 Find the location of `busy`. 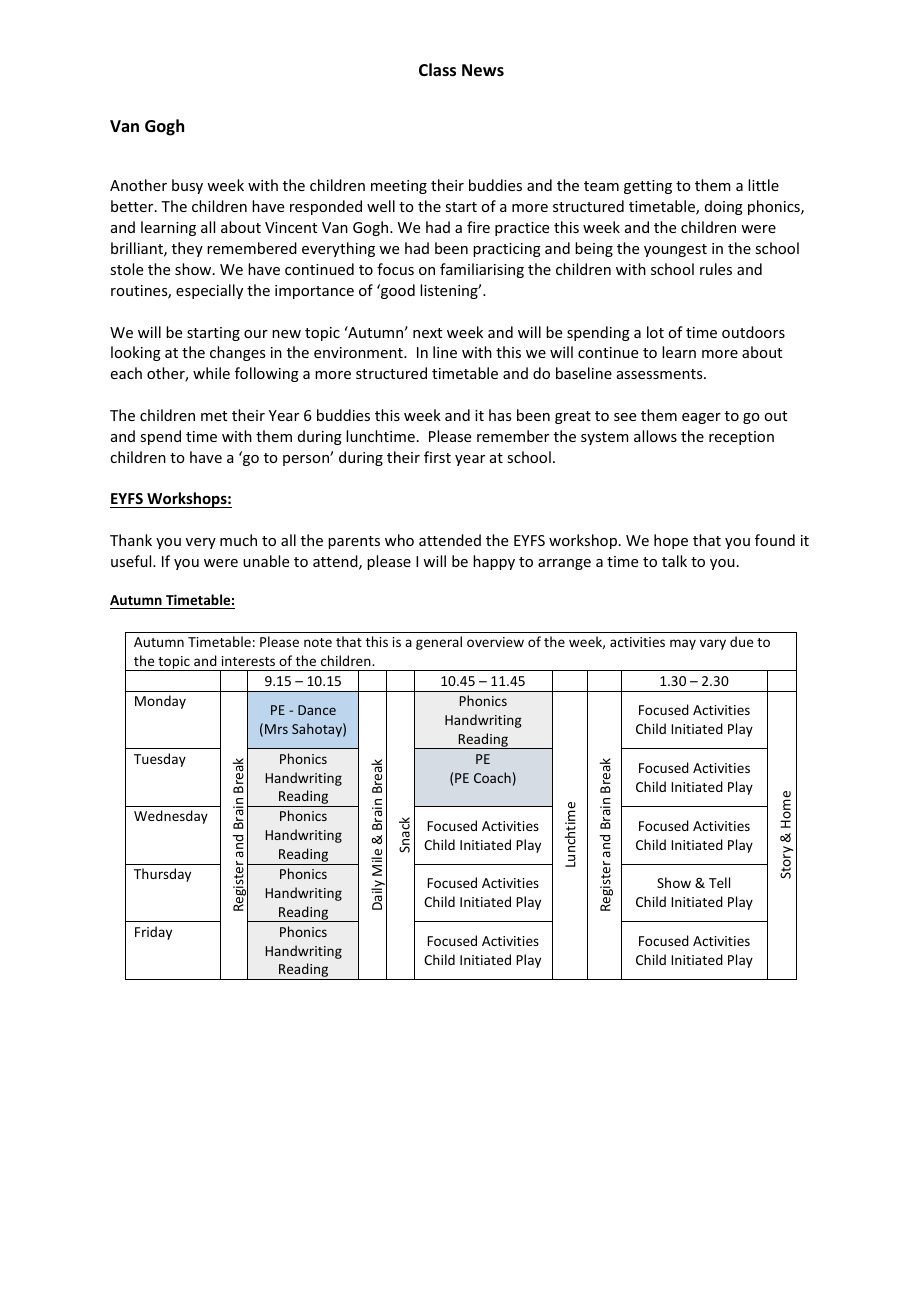

busy is located at coordinates (187, 186).
